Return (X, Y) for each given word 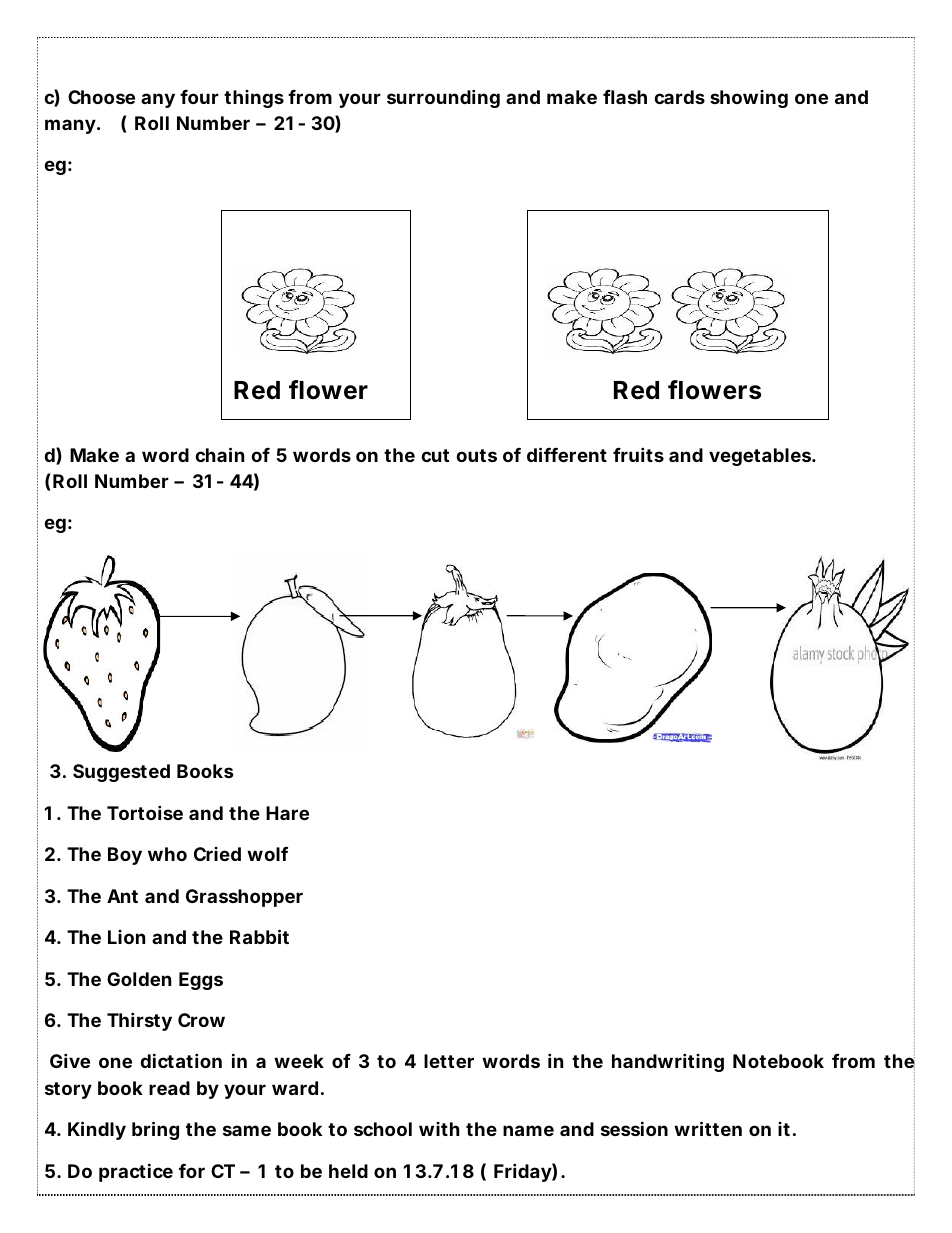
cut (435, 455)
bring (155, 1130)
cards (679, 97)
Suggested (121, 773)
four (199, 97)
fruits (638, 454)
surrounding (443, 98)
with (439, 1129)
